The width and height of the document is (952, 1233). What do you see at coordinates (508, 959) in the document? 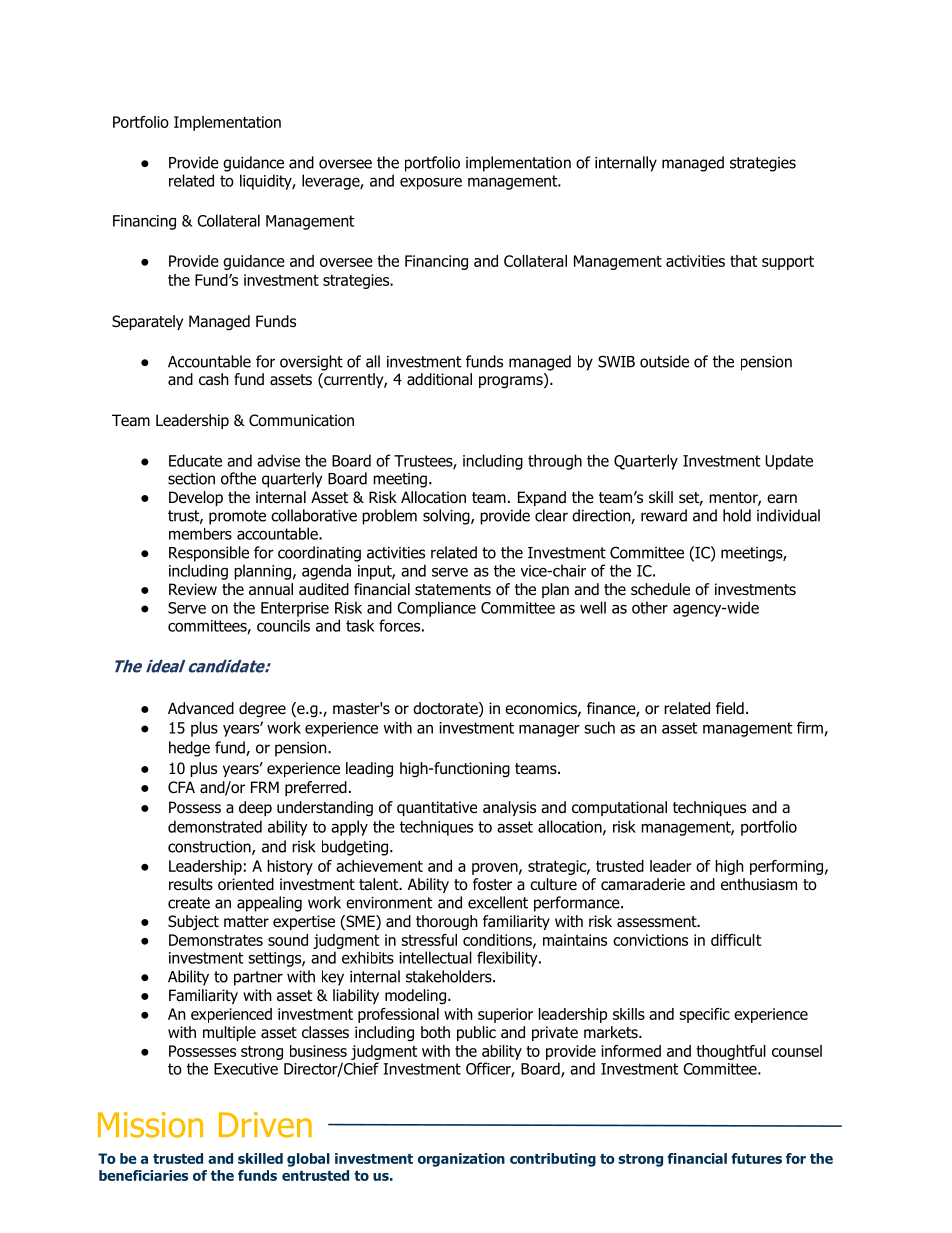
I see `flexibility` at bounding box center [508, 959].
